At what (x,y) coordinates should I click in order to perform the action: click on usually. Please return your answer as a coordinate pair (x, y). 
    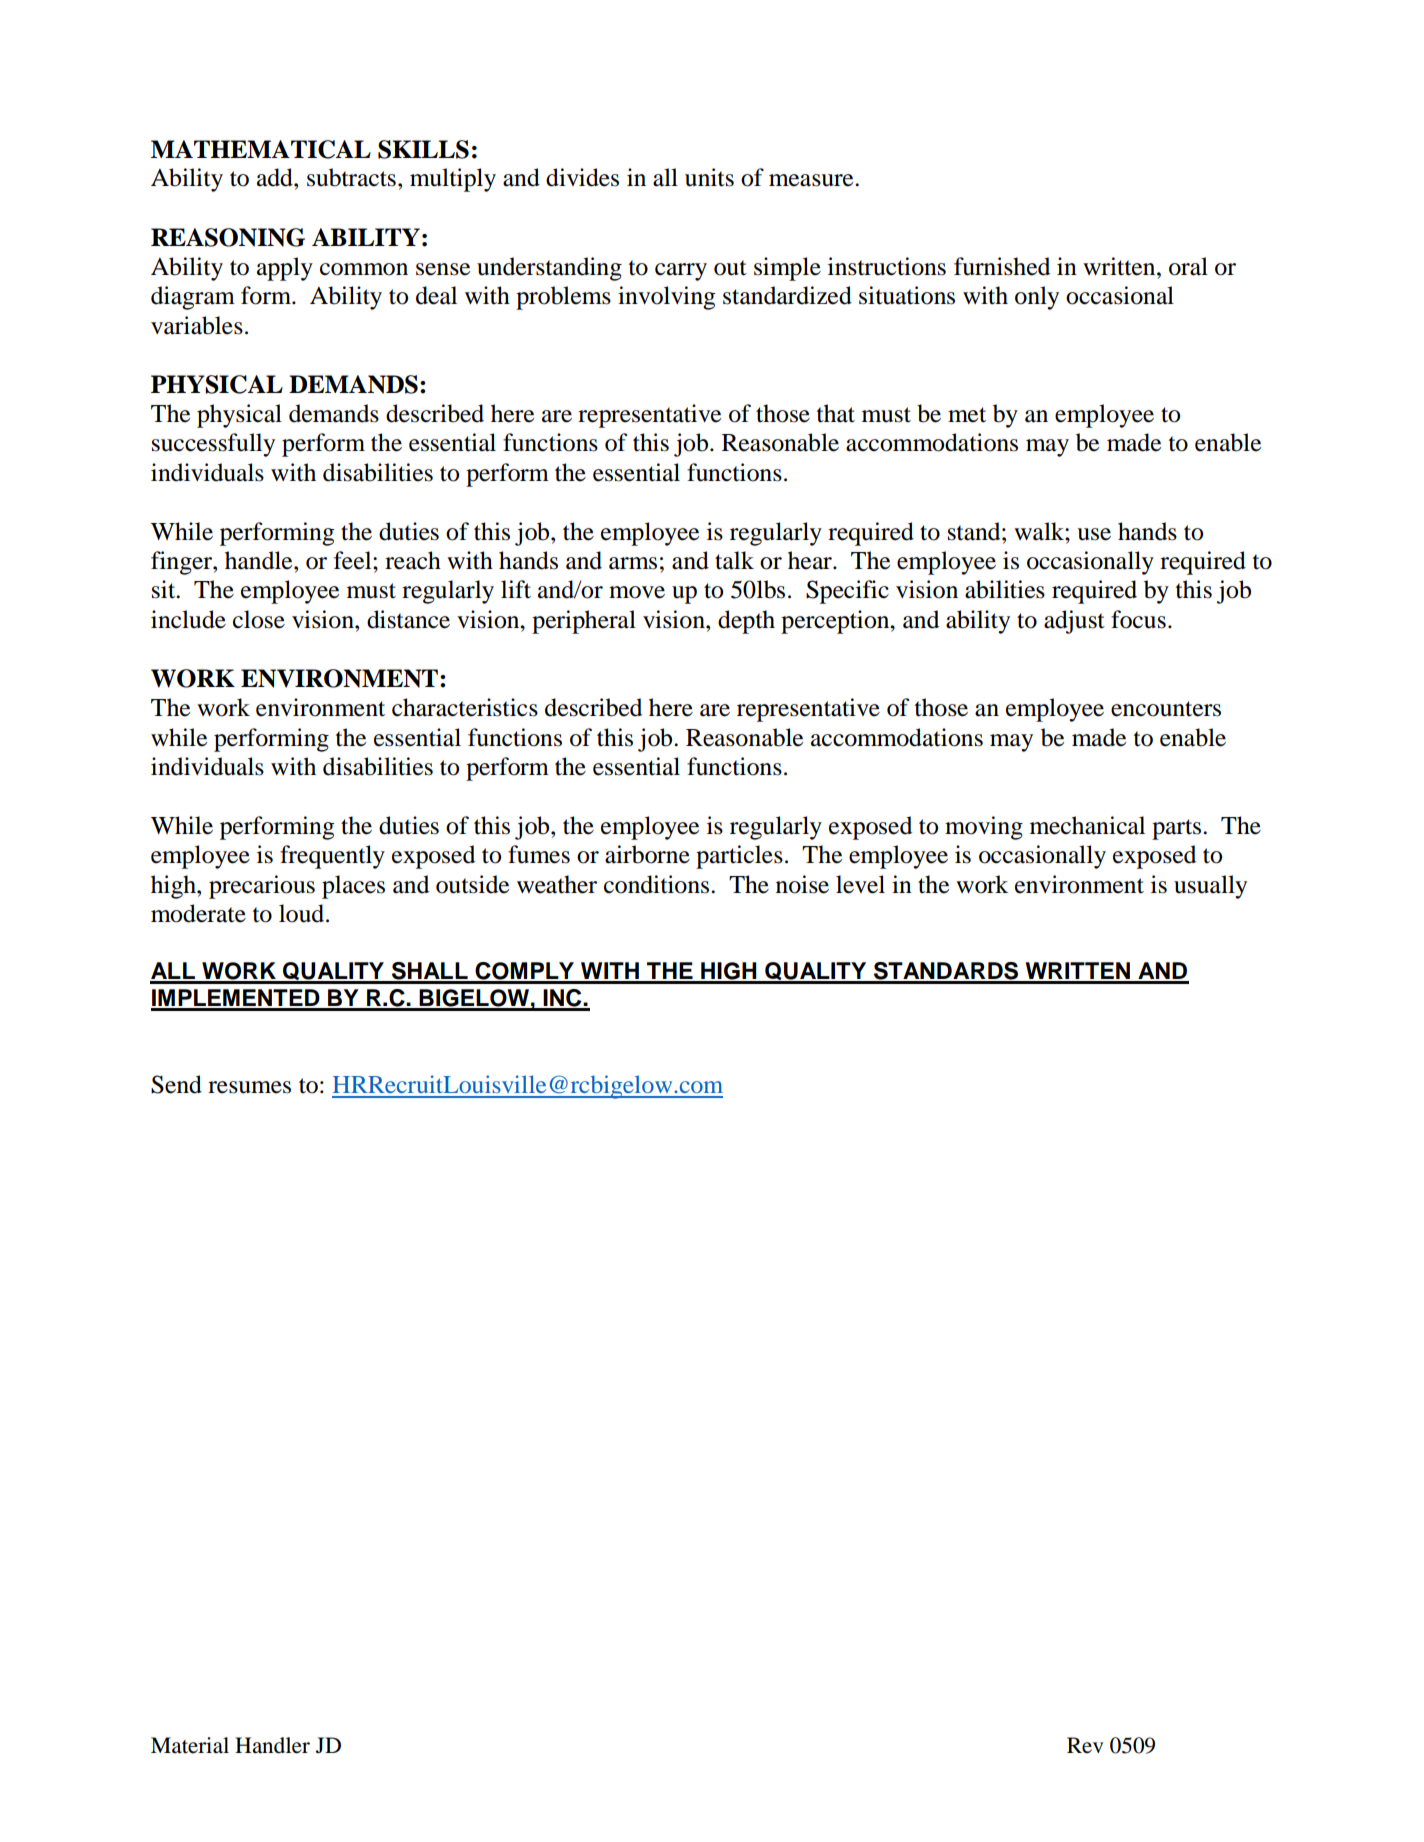
    Looking at the image, I should click on (1210, 887).
